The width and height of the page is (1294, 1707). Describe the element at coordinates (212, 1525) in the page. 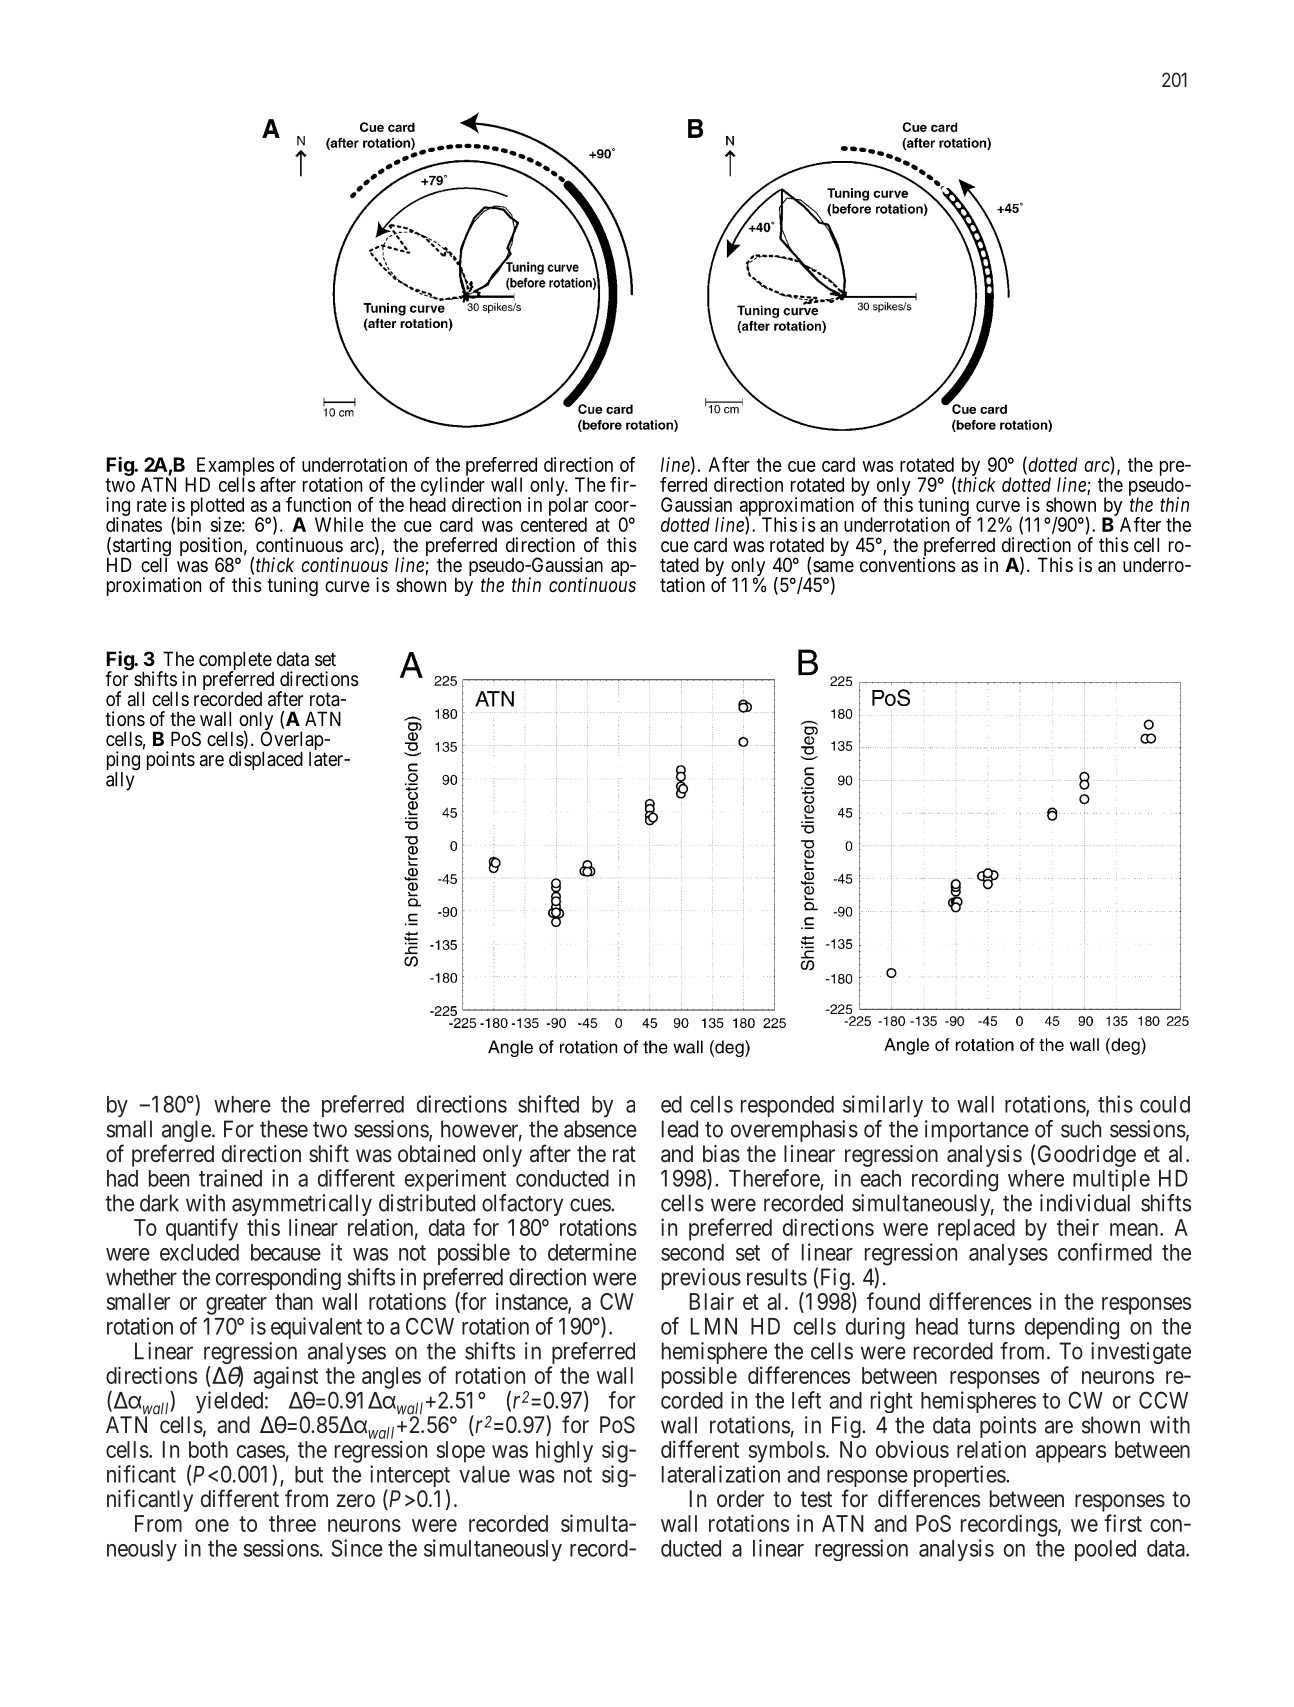

I see `one` at that location.
